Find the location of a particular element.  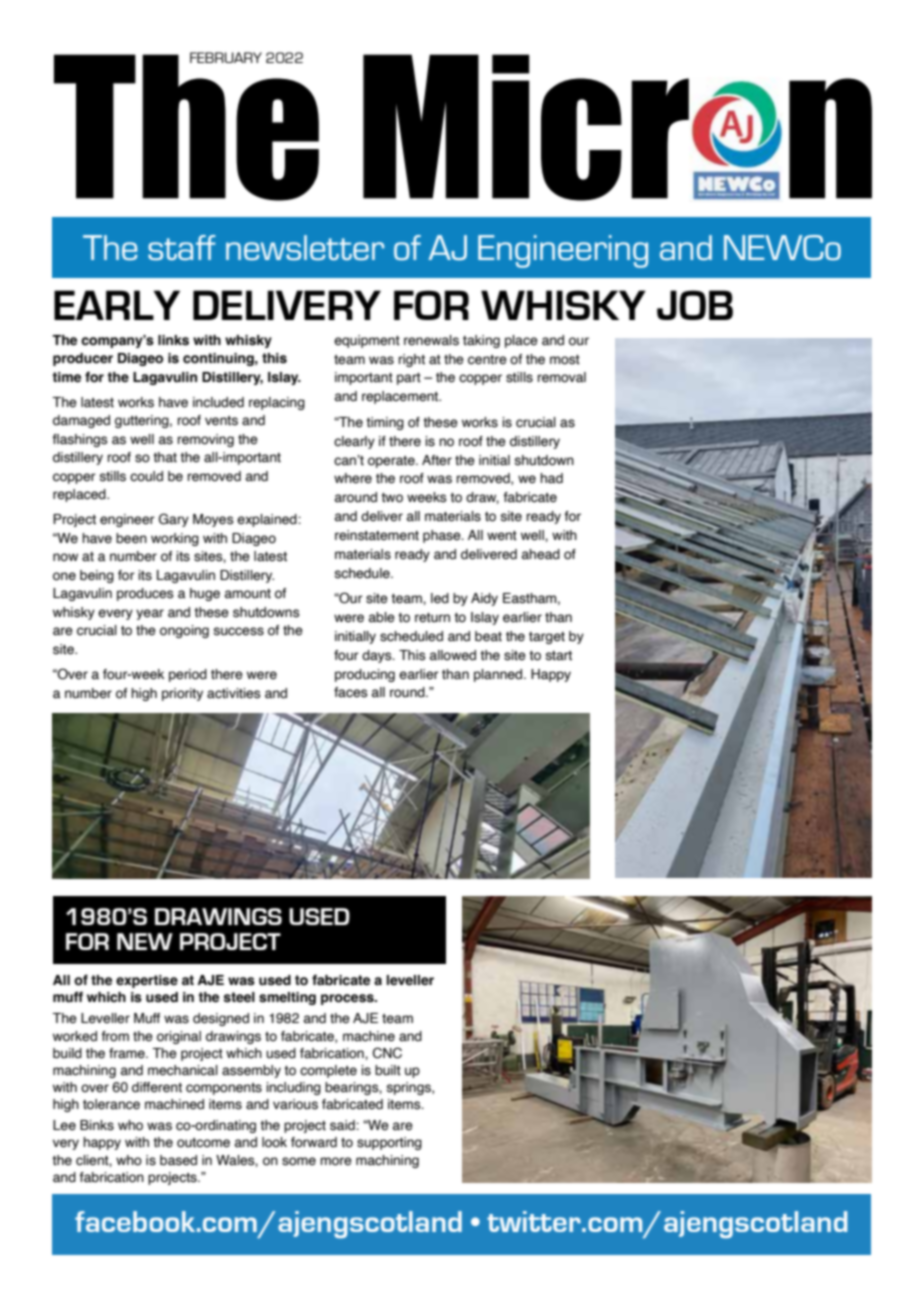

newsletter is located at coordinates (305, 247).
